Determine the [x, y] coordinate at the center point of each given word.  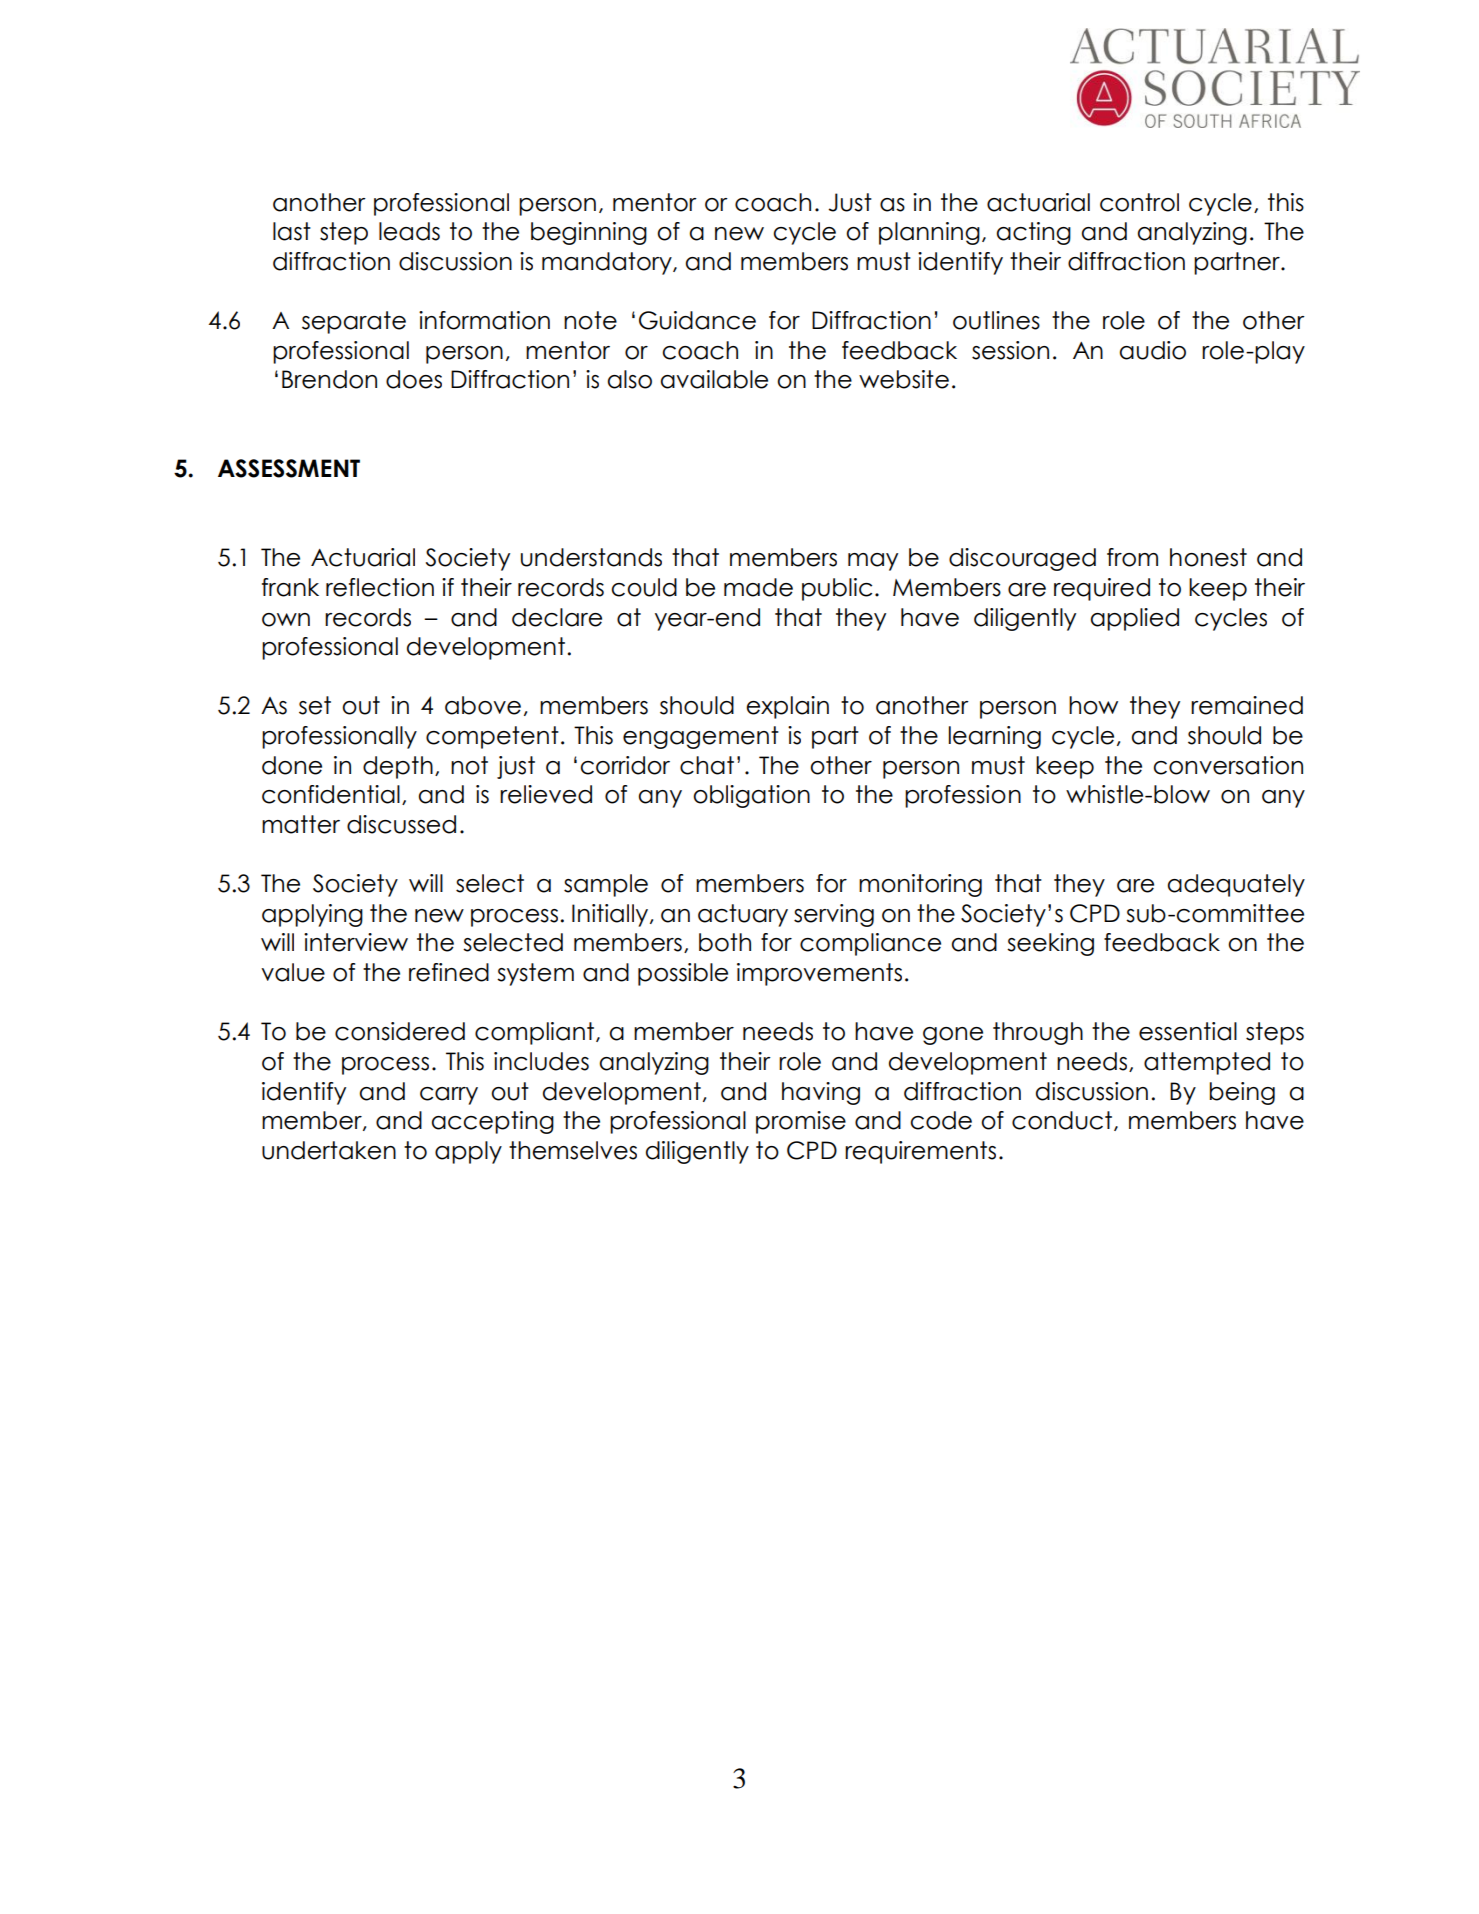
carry [449, 1096]
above [483, 705]
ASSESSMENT [289, 468]
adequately [1236, 885]
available [714, 379]
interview [356, 942]
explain [787, 707]
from [1132, 557]
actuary [743, 915]
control [1139, 202]
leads [409, 231]
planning [929, 233]
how [1093, 705]
